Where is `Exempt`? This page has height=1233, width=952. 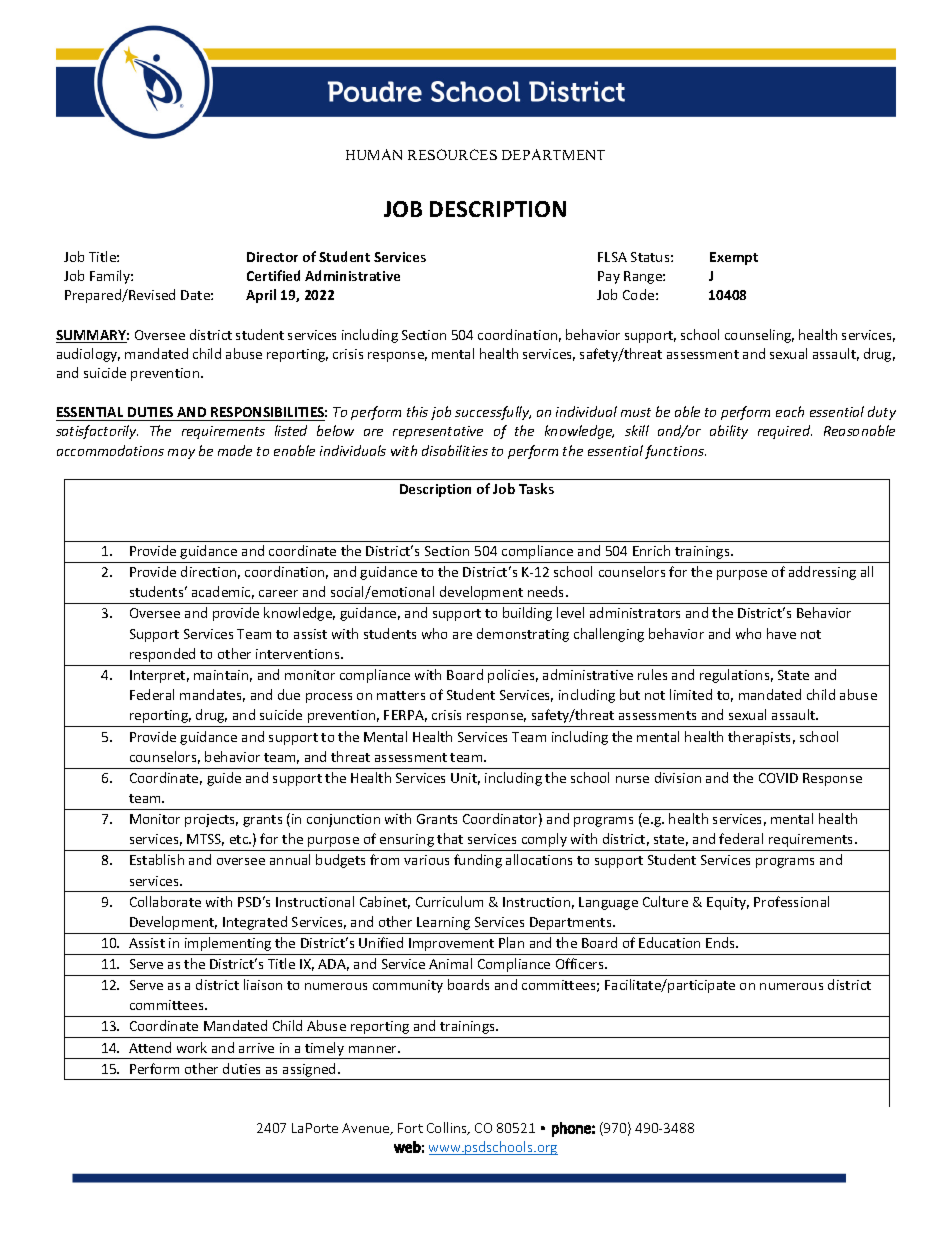
Exempt is located at coordinates (734, 258).
